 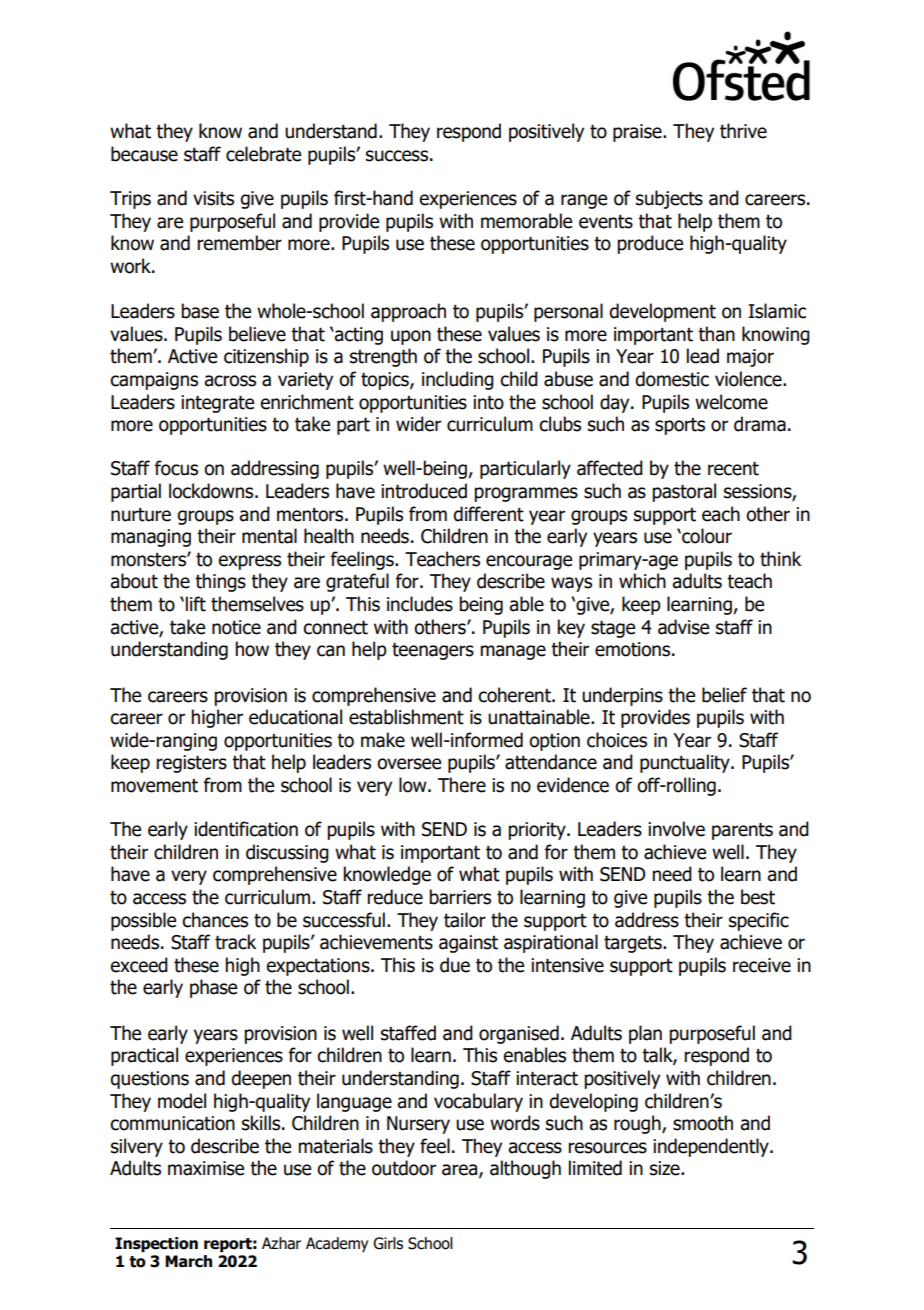 I want to click on integrate, so click(x=217, y=404).
